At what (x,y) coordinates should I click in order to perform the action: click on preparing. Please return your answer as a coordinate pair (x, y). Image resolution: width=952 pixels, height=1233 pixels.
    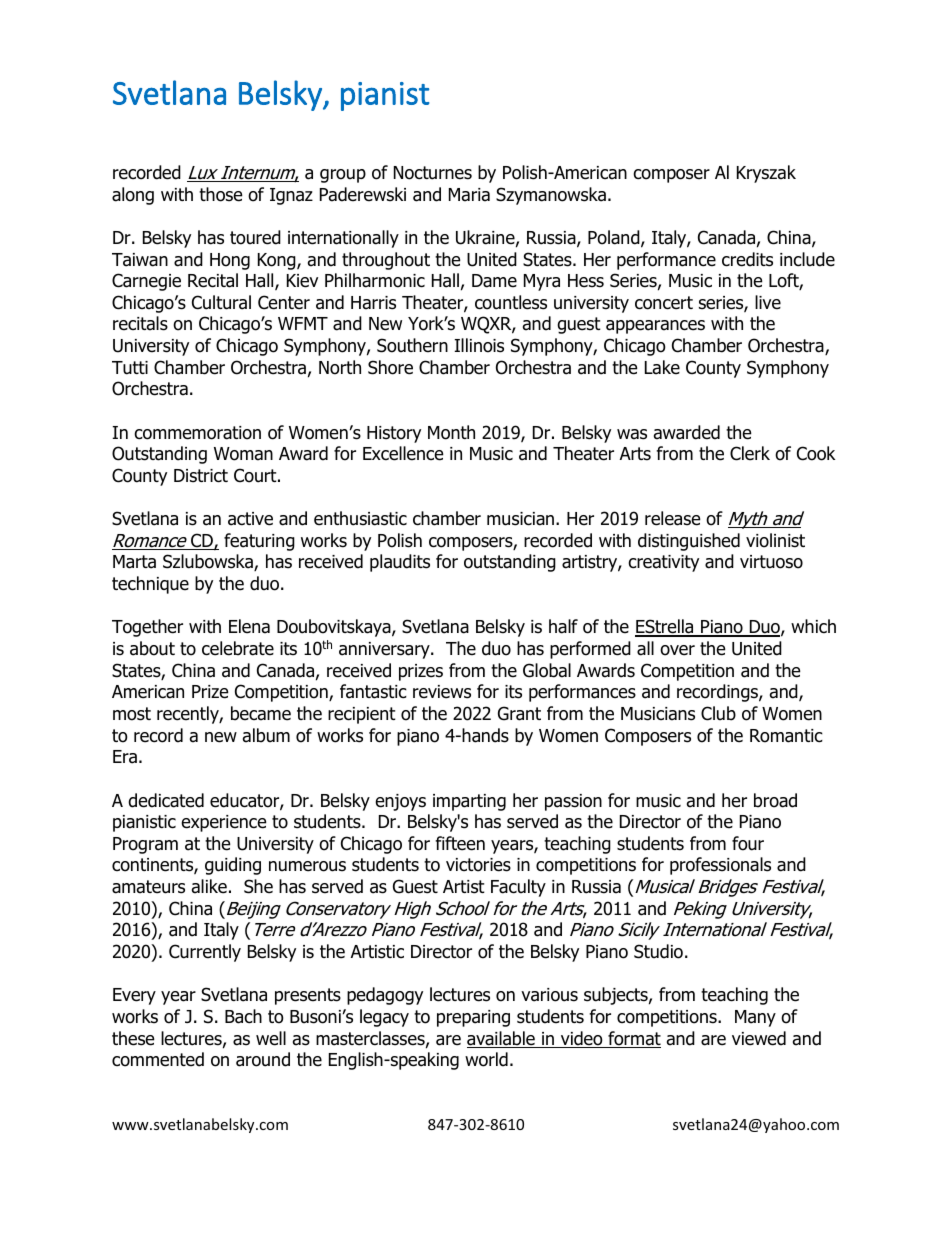
    Looking at the image, I should click on (473, 1018).
